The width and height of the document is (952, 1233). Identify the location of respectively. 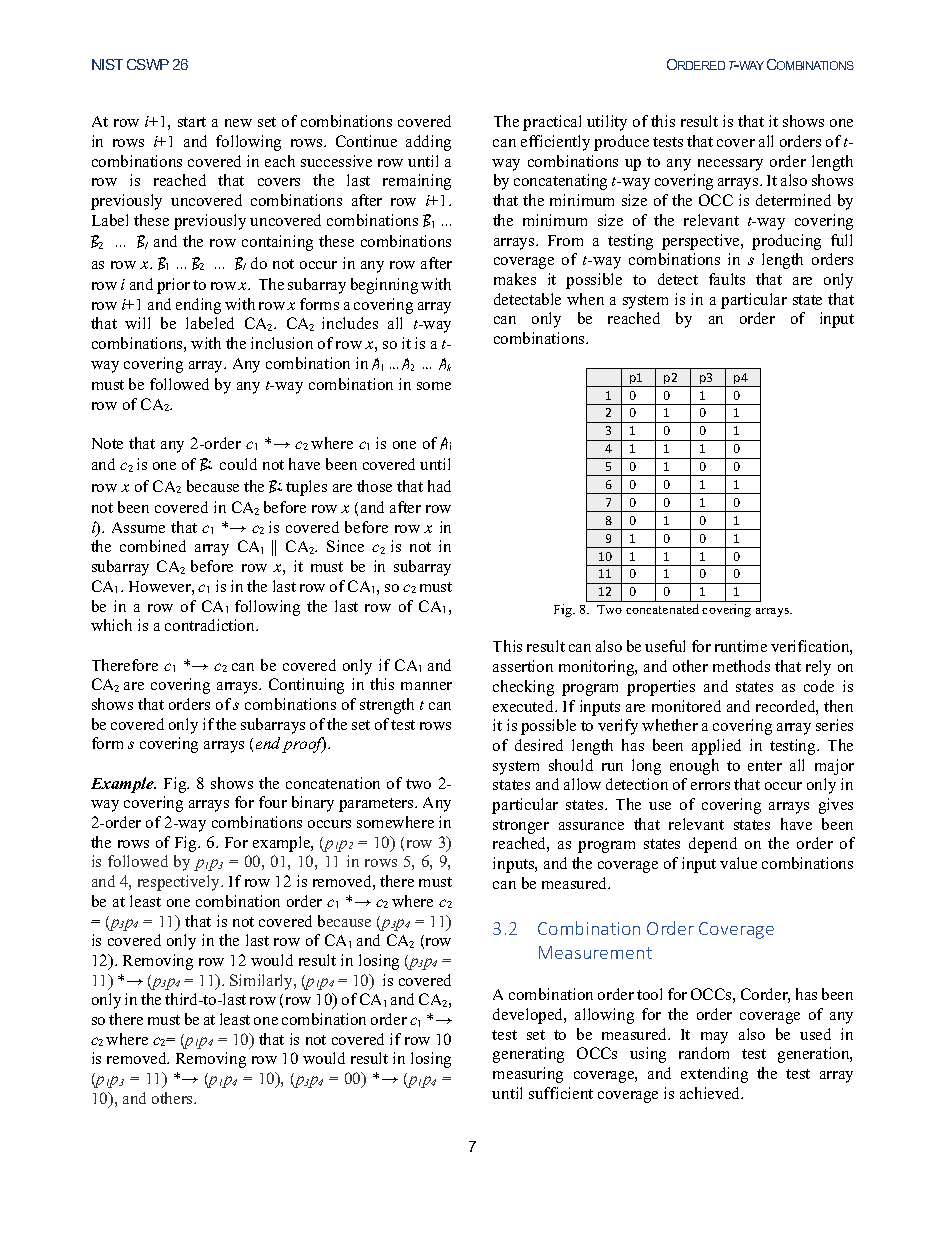
(180, 883).
